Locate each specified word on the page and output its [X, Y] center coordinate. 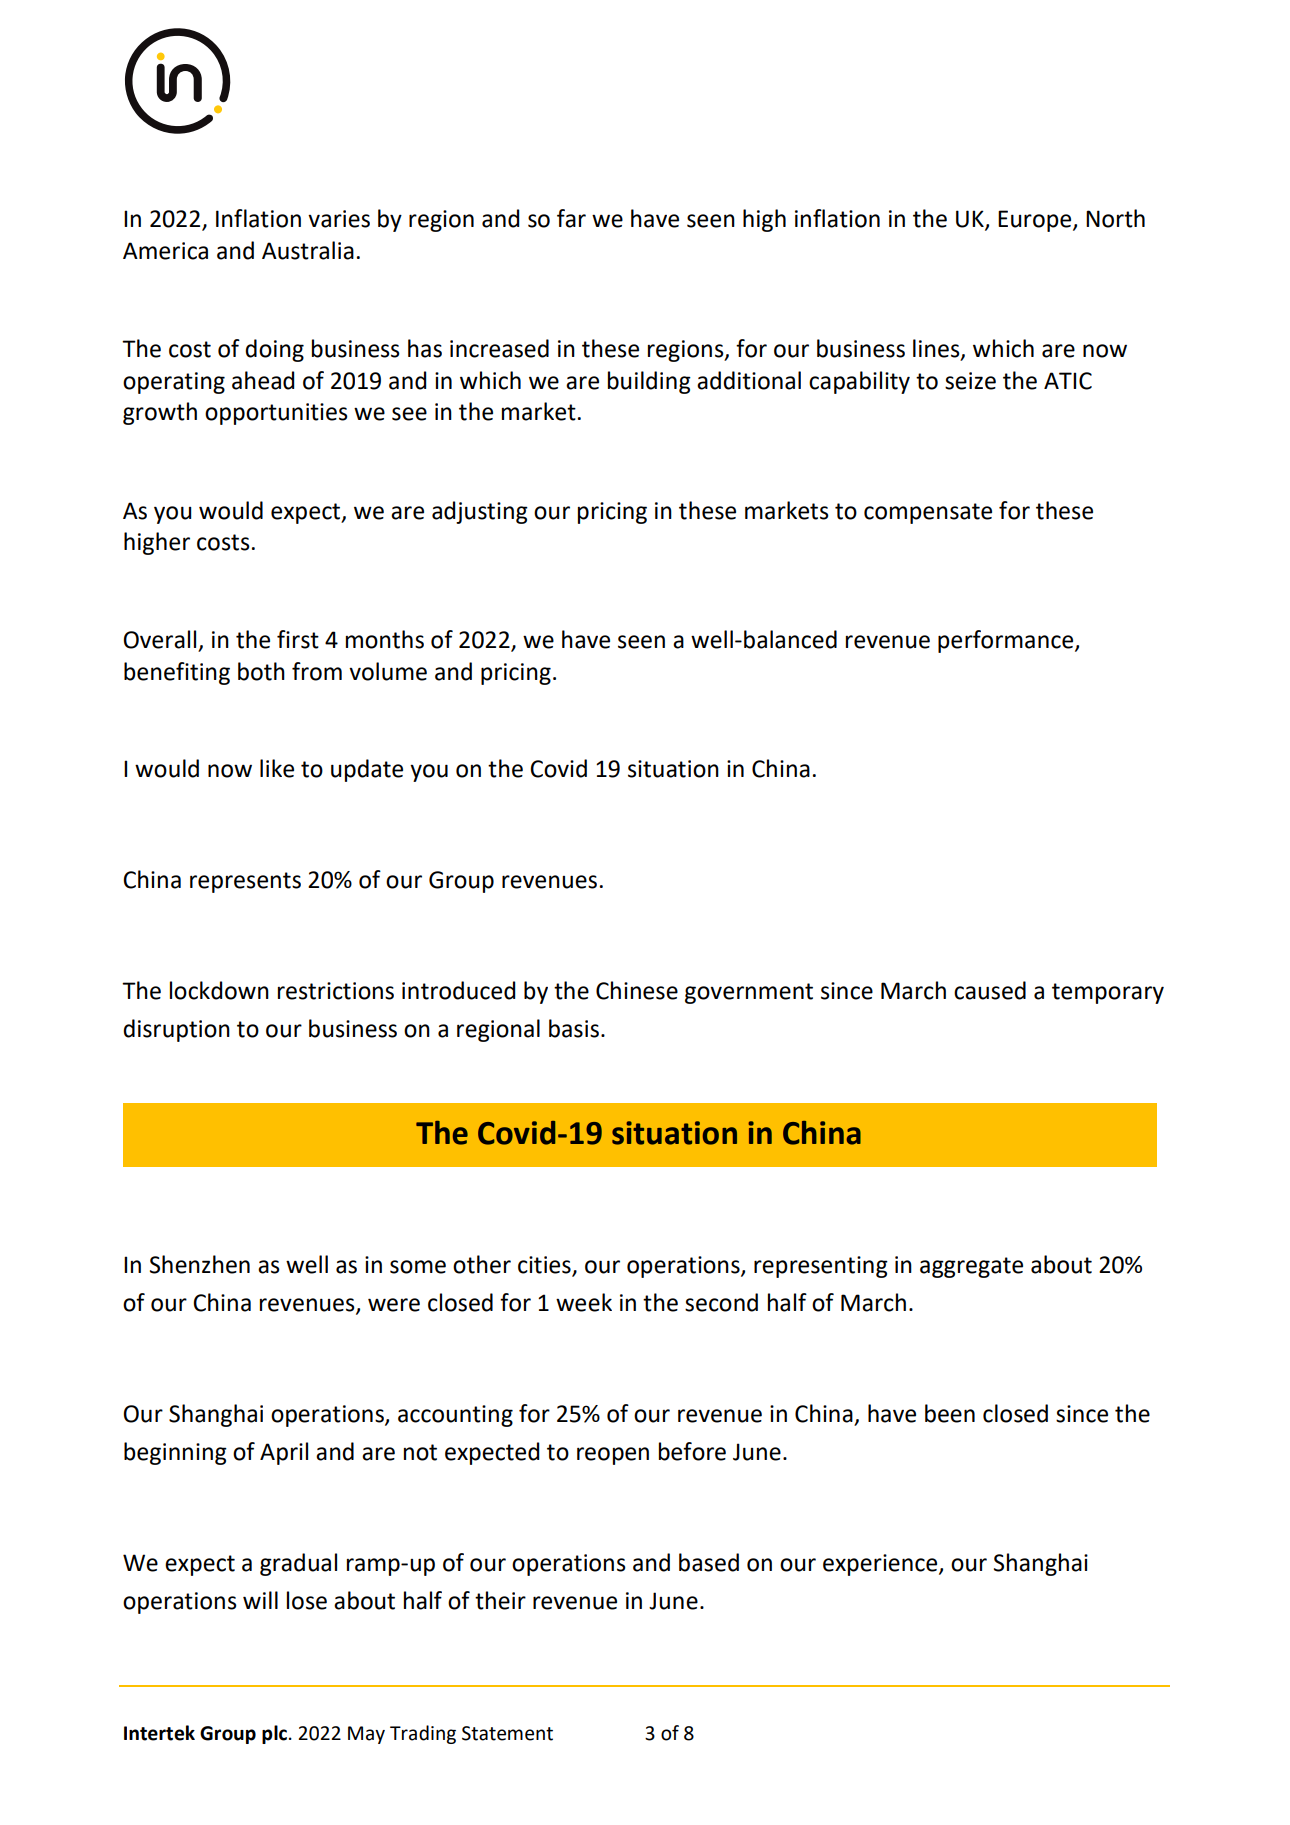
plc [274, 1734]
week [584, 1302]
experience [881, 1565]
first [298, 639]
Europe [1036, 221]
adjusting [480, 512]
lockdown [219, 990]
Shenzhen [200, 1264]
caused [990, 990]
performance [1007, 641]
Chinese [637, 990]
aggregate [971, 1267]
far [571, 218]
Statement [507, 1733]
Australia [308, 250]
